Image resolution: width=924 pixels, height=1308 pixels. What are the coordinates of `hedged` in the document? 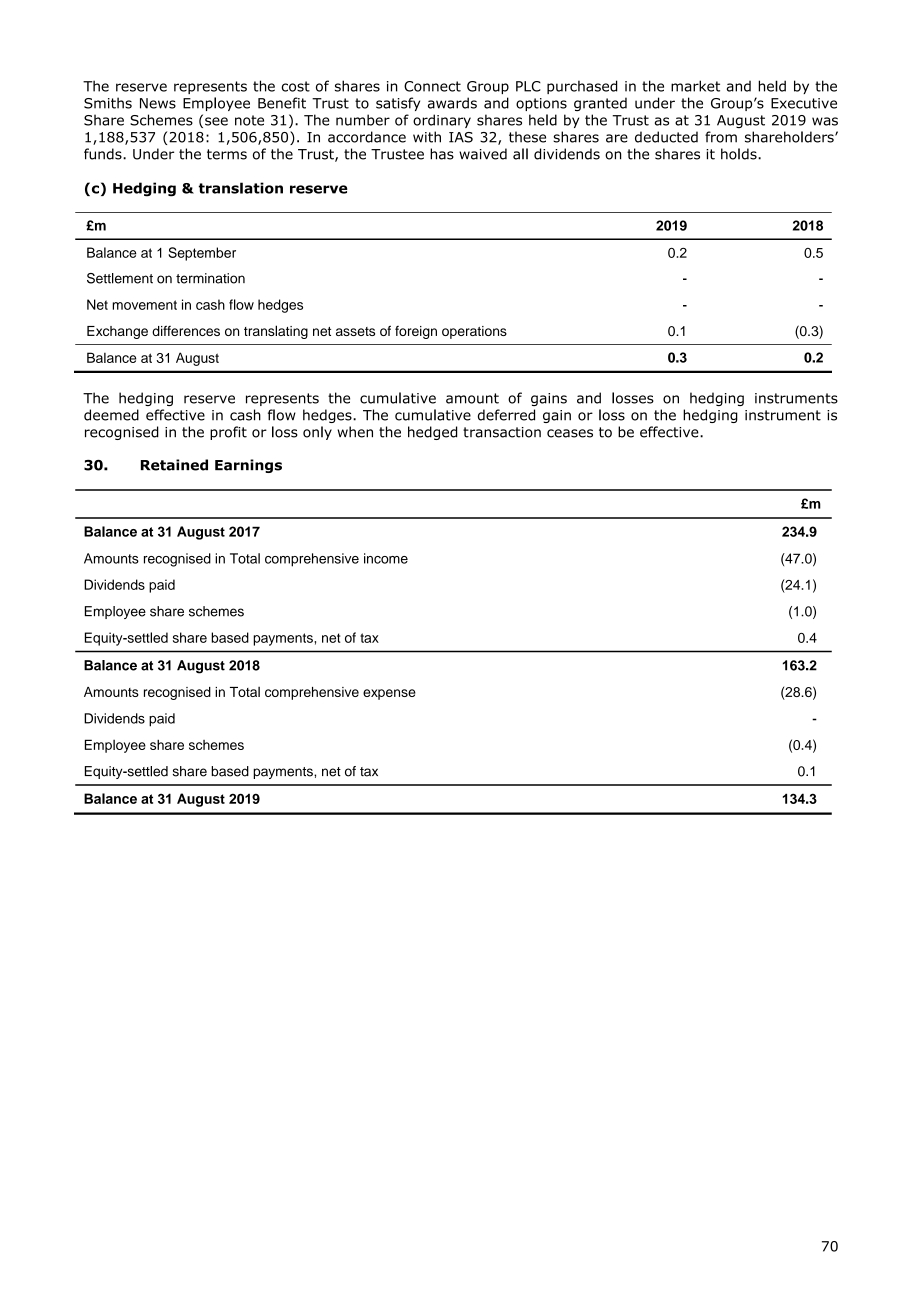 It's located at (432, 433).
